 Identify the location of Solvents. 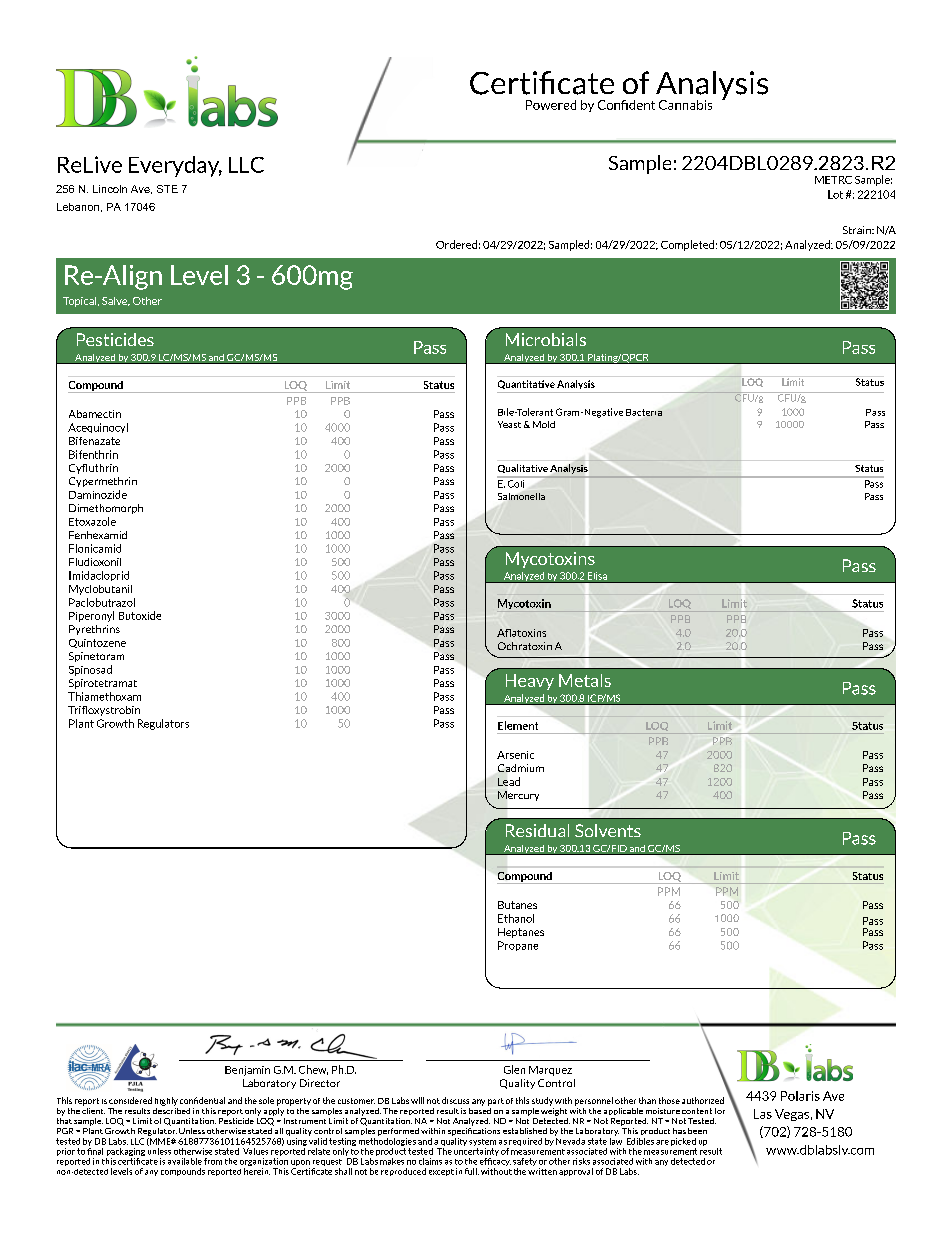
(608, 830).
